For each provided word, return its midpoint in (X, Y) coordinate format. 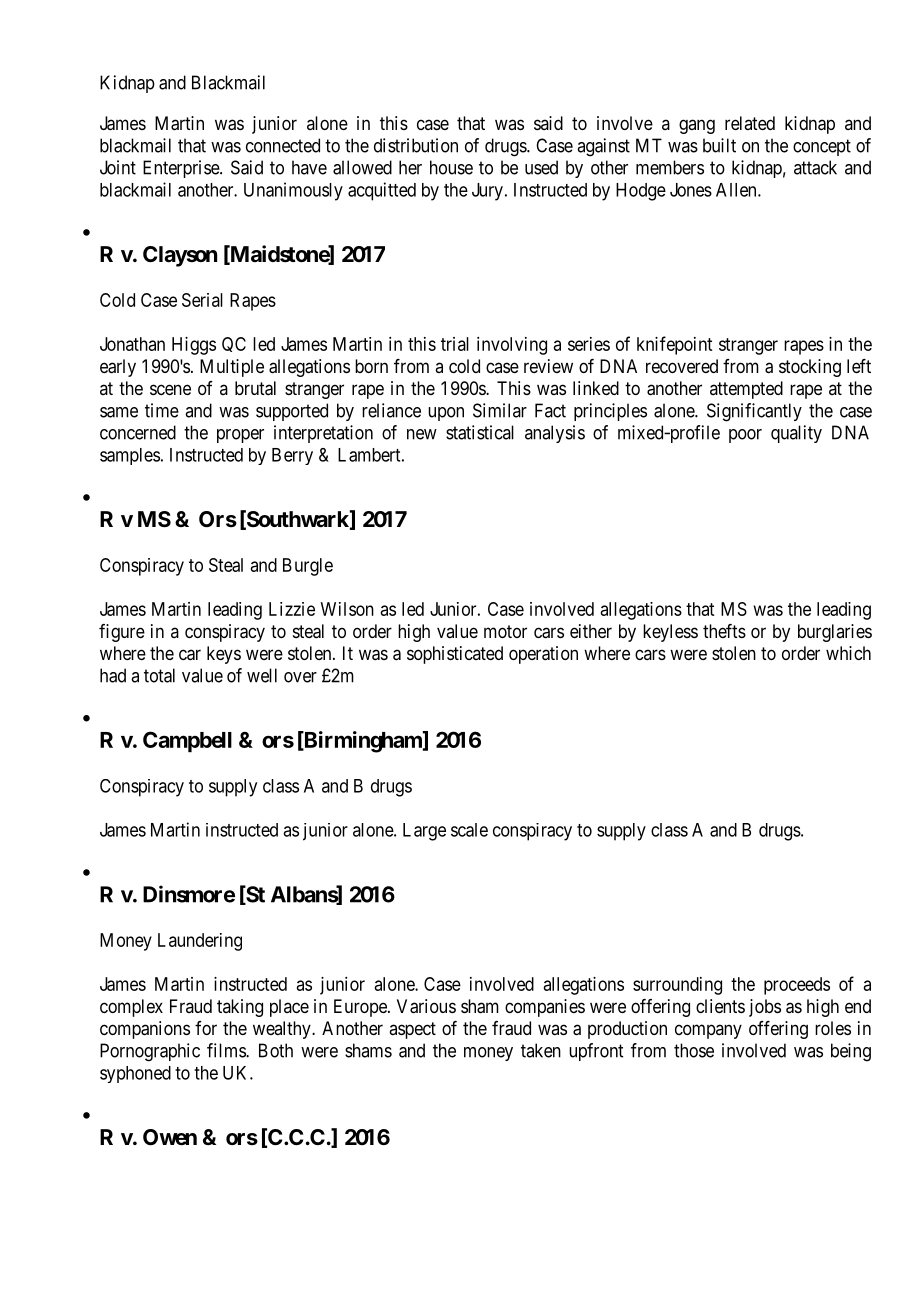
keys (224, 655)
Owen (170, 1137)
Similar (500, 410)
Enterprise (182, 169)
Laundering (200, 942)
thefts (724, 631)
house (451, 167)
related (750, 123)
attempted (746, 390)
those (694, 1050)
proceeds (797, 986)
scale (469, 830)
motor (505, 631)
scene (170, 389)
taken (541, 1050)
